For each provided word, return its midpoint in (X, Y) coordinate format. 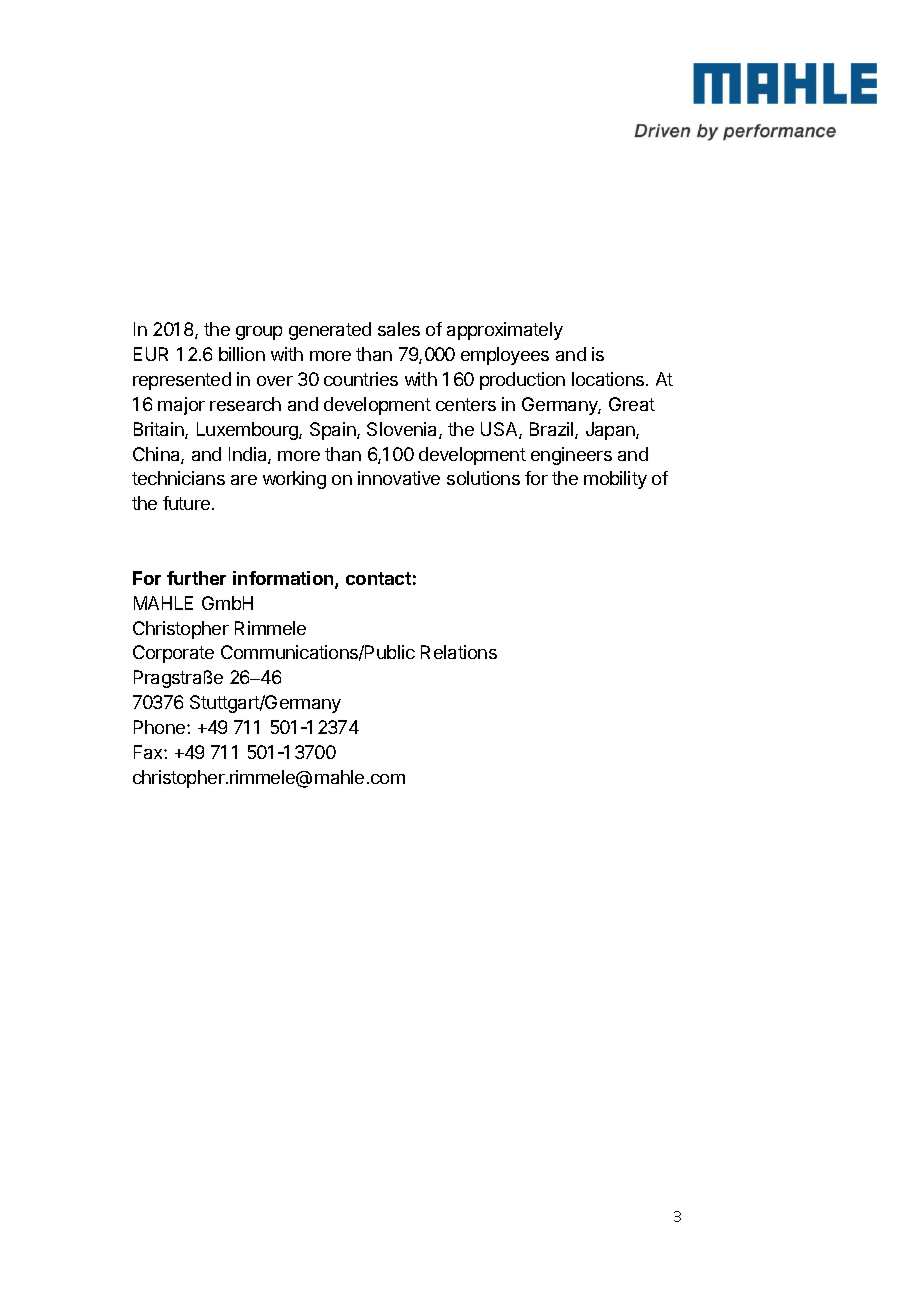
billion (242, 354)
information (284, 579)
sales (399, 329)
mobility (615, 480)
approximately (505, 331)
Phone (161, 727)
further (196, 578)
